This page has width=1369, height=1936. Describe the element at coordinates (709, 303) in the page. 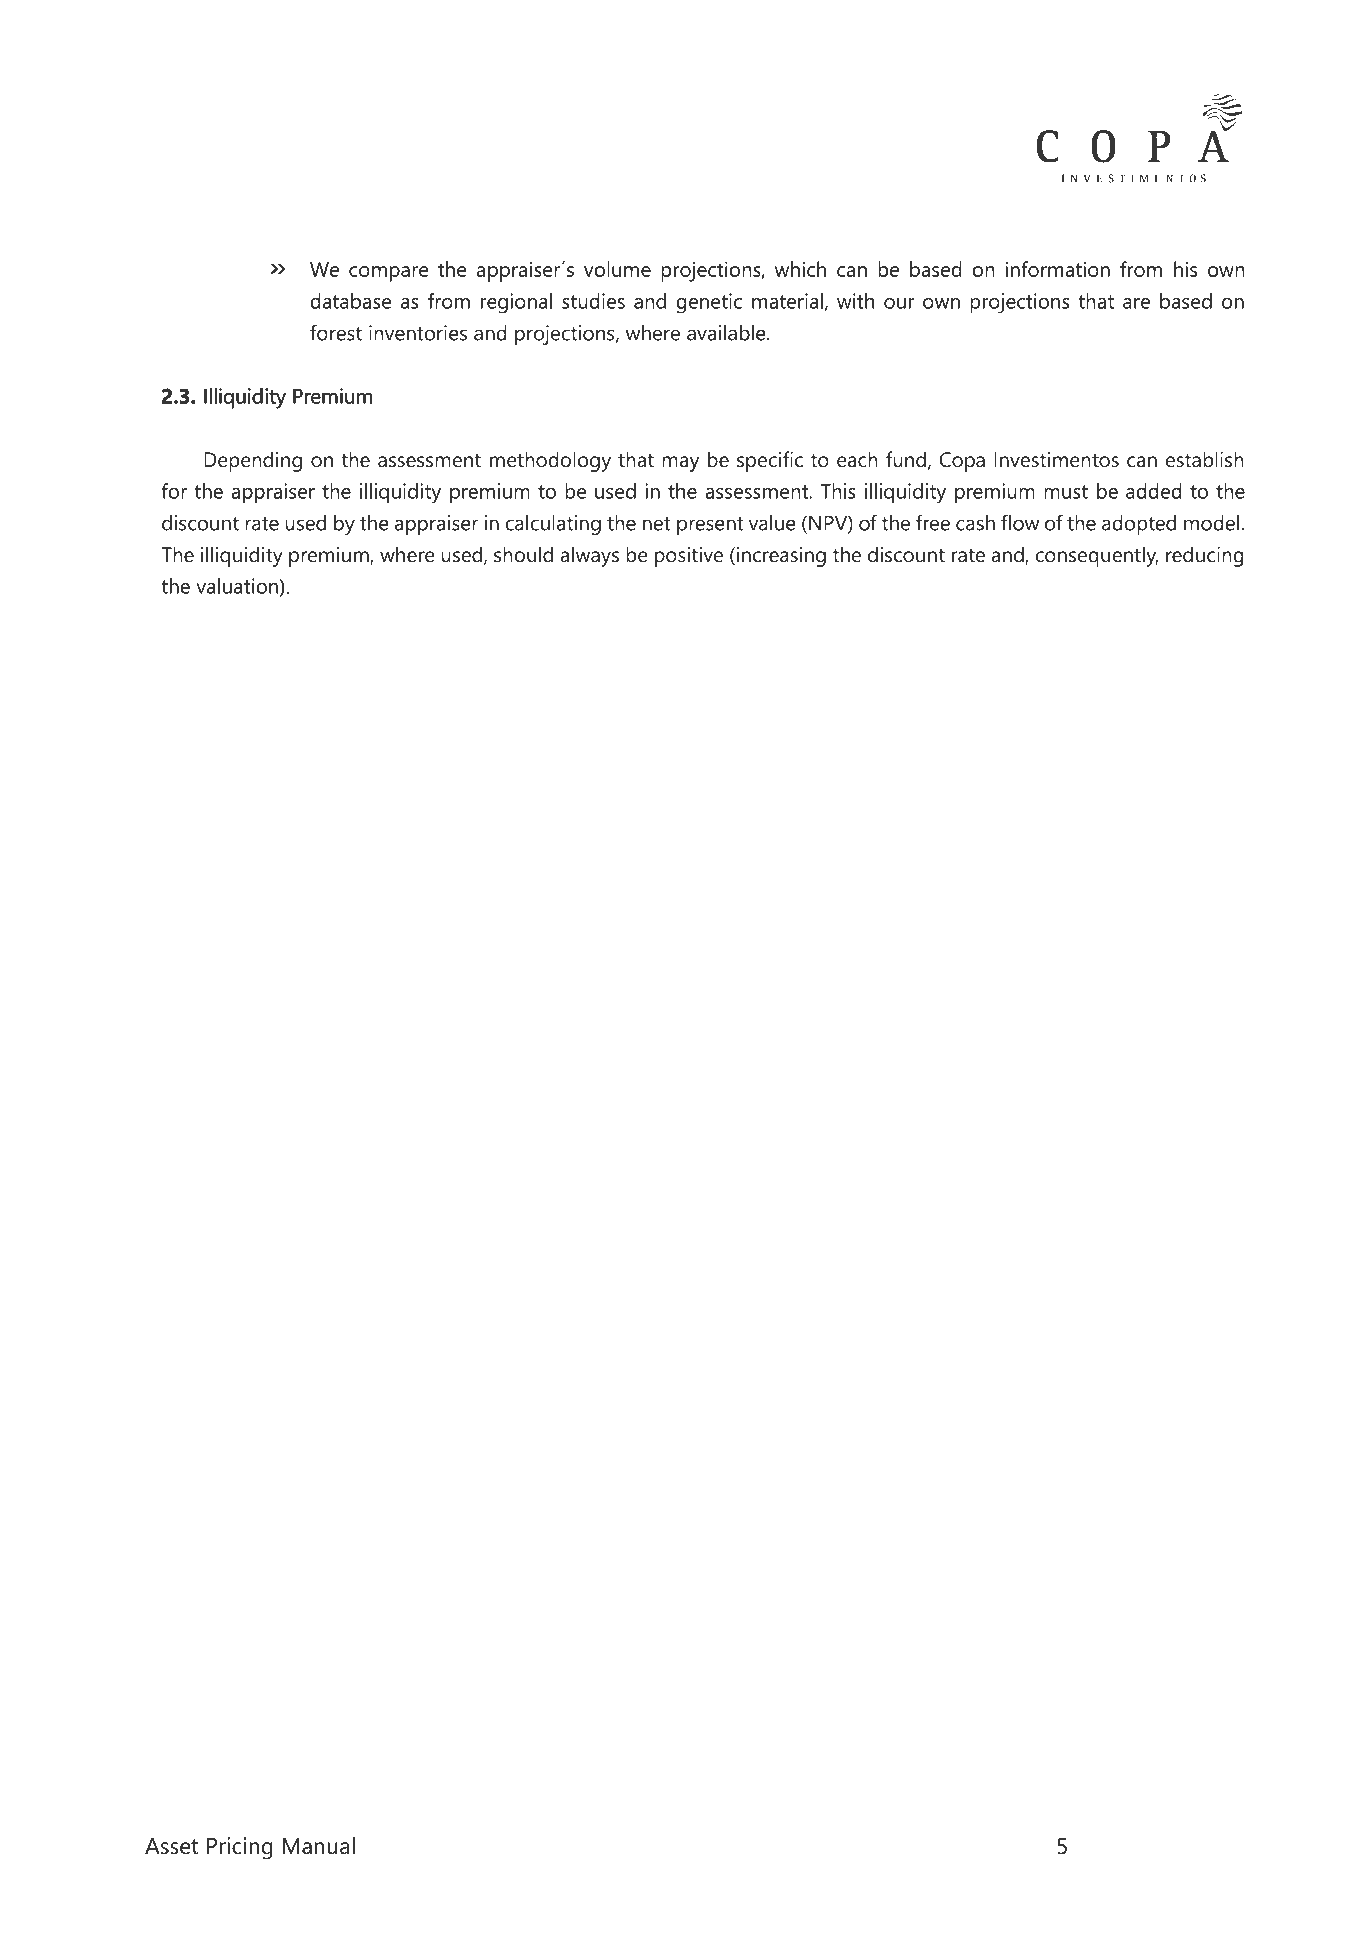

I see `genetic` at that location.
